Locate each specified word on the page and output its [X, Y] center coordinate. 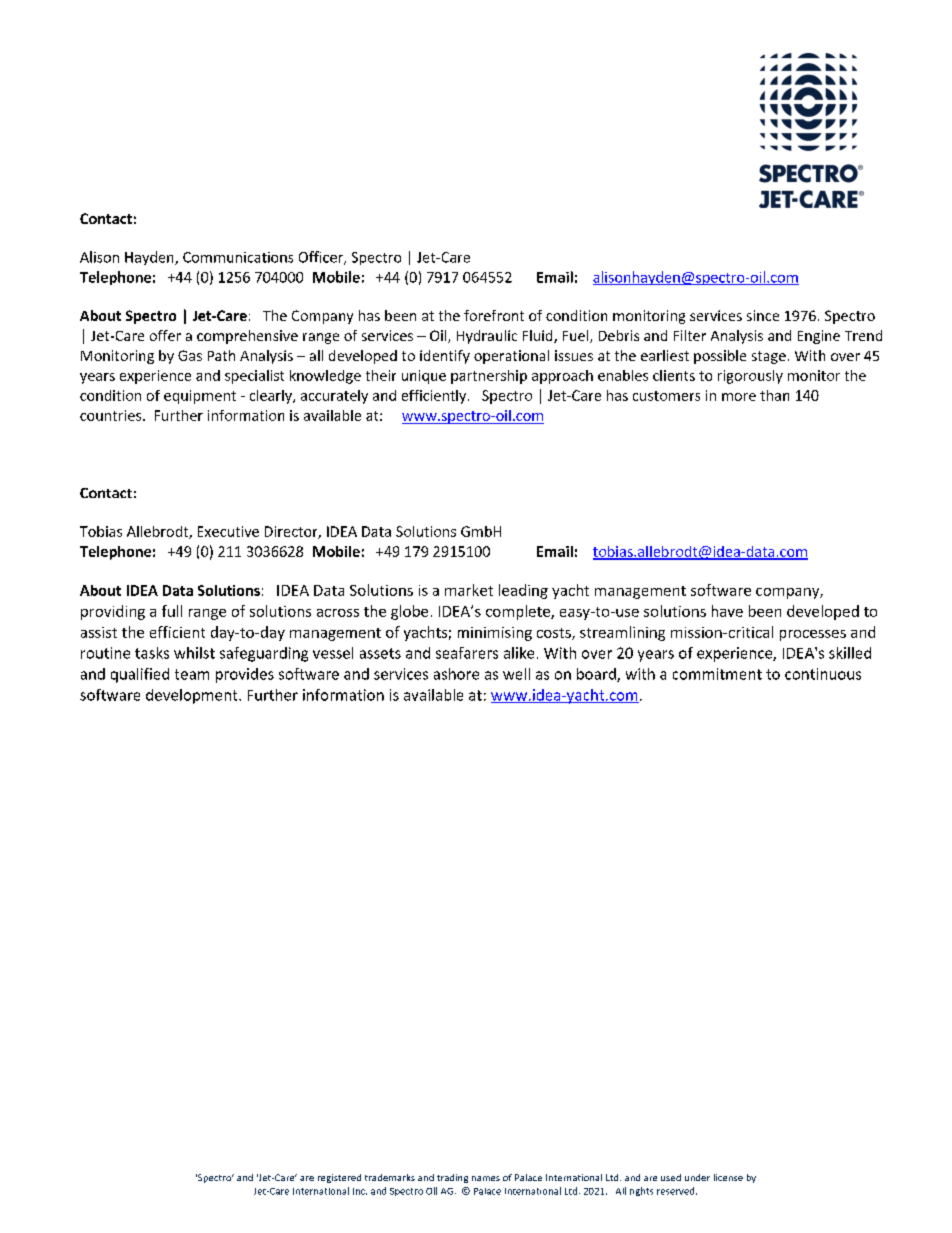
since [763, 315]
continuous [823, 674]
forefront [494, 315]
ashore [456, 674]
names [486, 1178]
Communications [238, 257]
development [193, 696]
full [172, 611]
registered [339, 1178]
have [727, 611]
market [469, 590]
